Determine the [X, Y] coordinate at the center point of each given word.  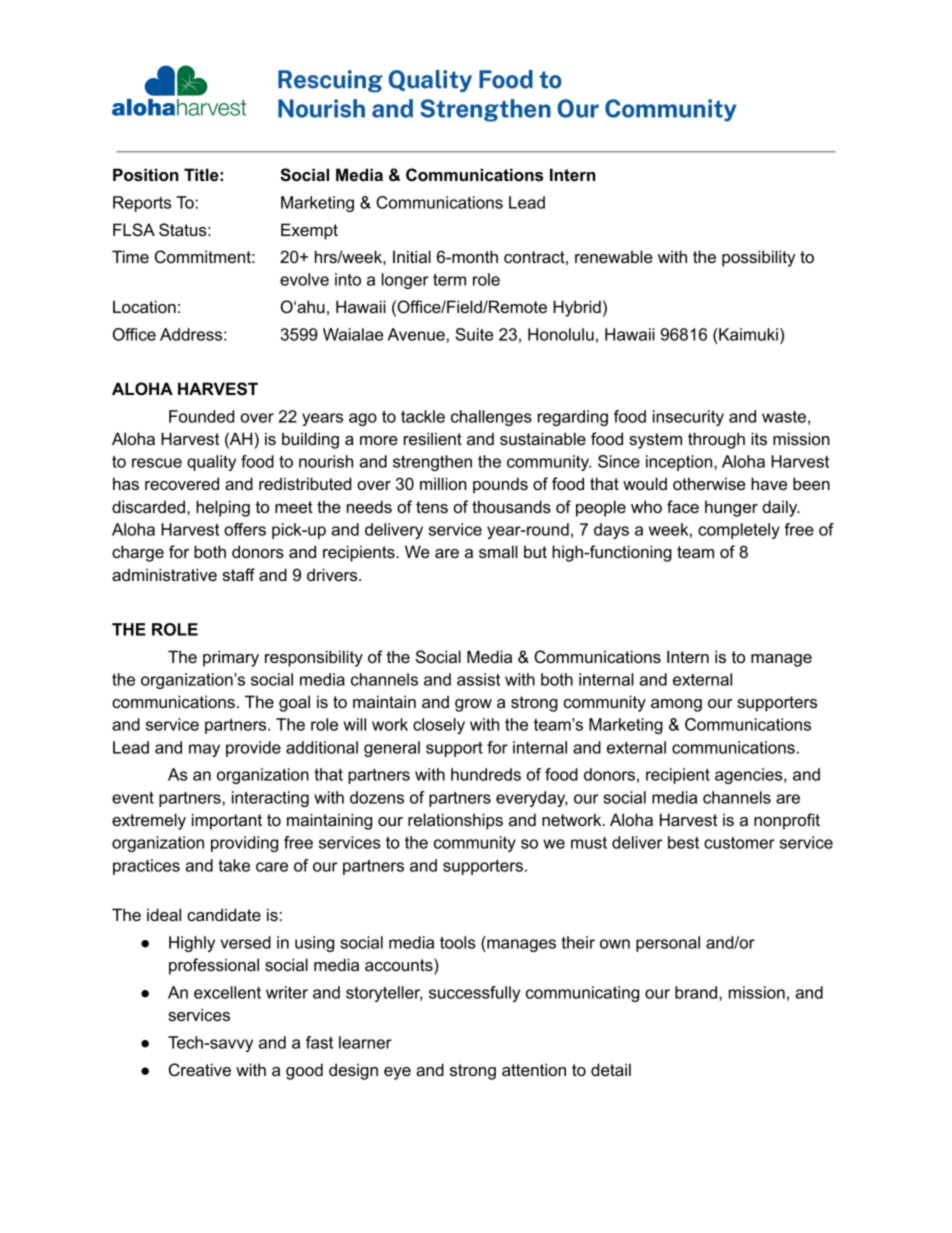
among [676, 705]
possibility [759, 258]
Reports [142, 204]
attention [534, 1069]
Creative [200, 1070]
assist [478, 679]
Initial [412, 256]
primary [231, 658]
